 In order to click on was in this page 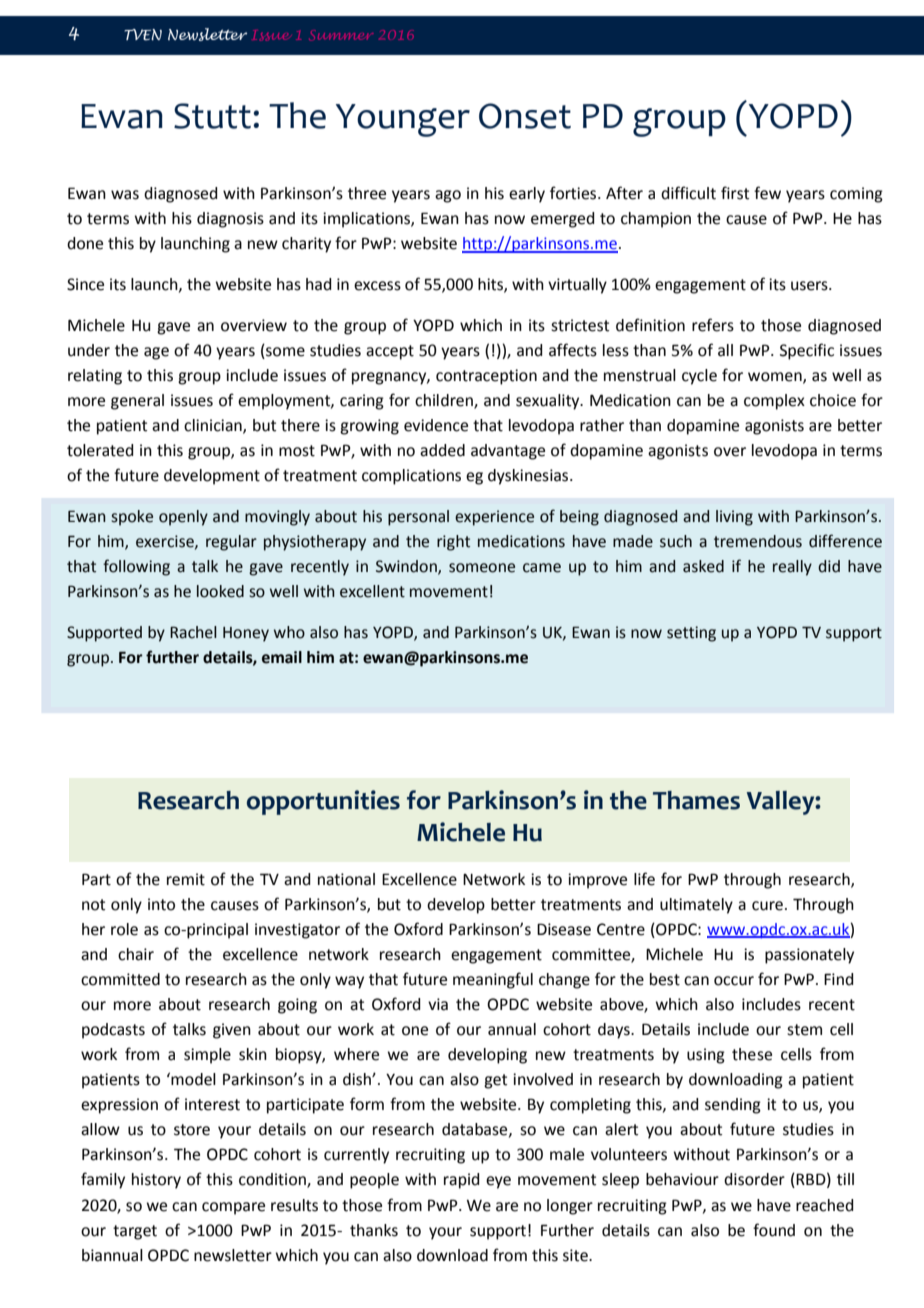, I will do `click(125, 195)`.
